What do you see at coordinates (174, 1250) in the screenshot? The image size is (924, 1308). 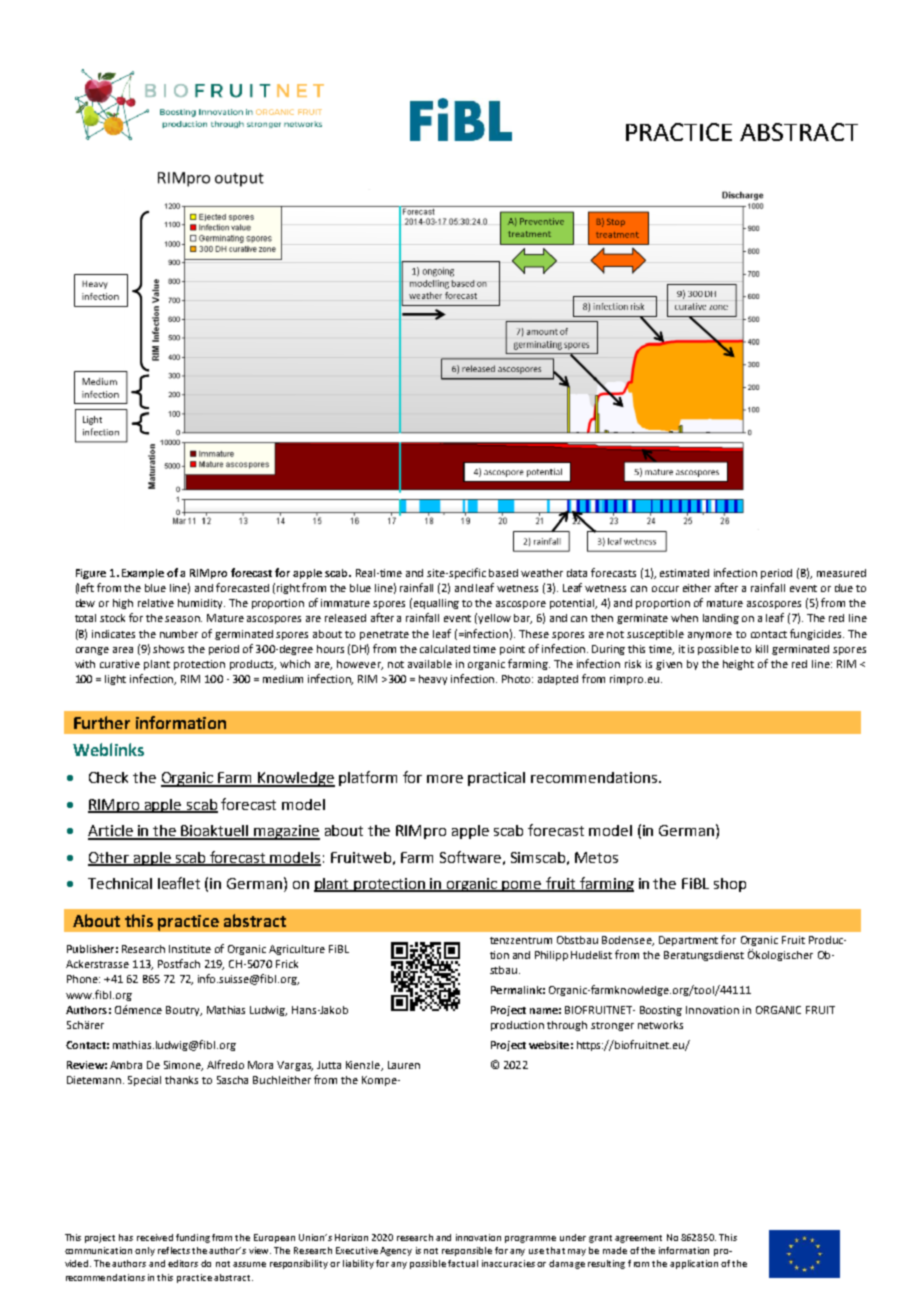 I see `reflects` at bounding box center [174, 1250].
